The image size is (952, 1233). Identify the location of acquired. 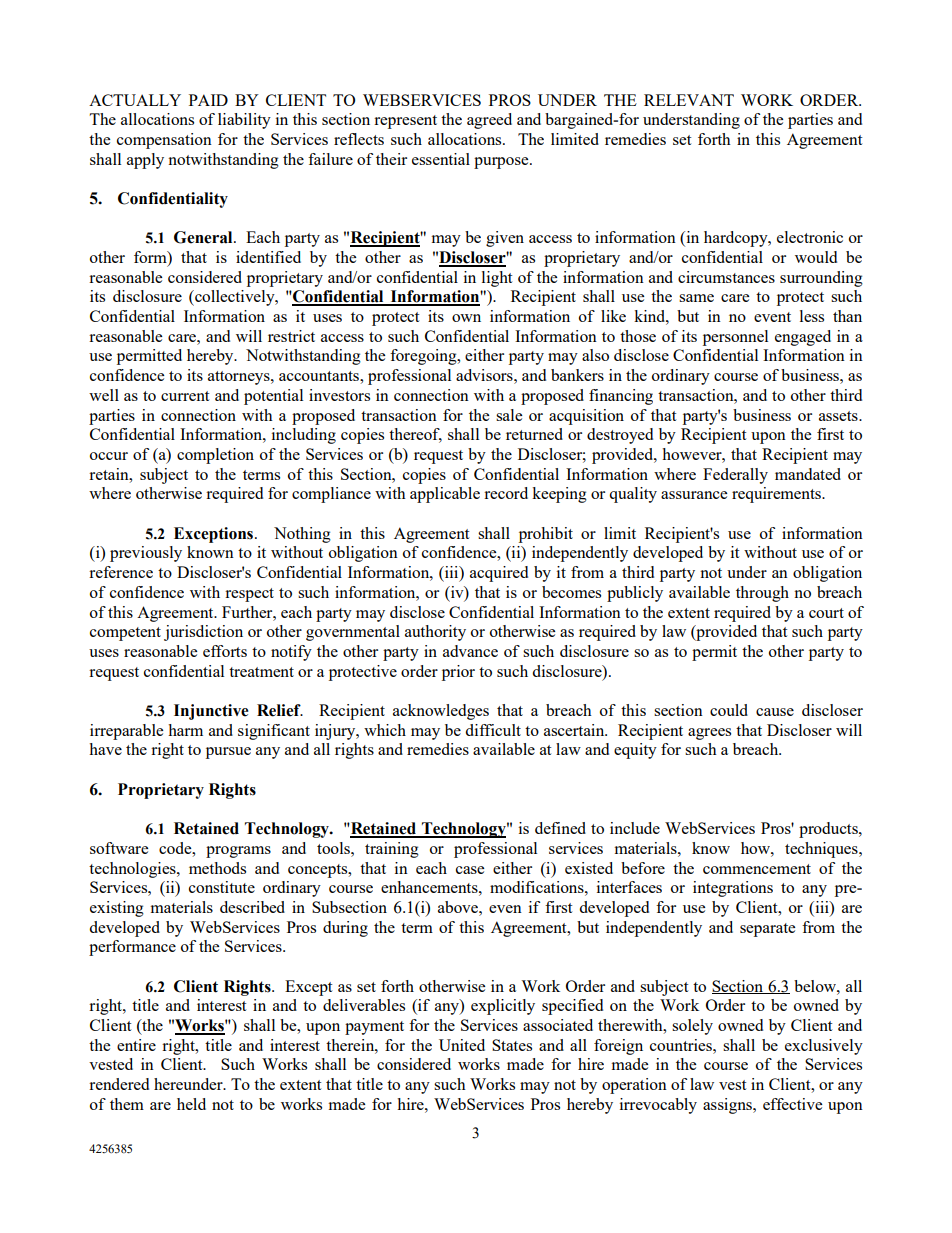
(499, 574).
